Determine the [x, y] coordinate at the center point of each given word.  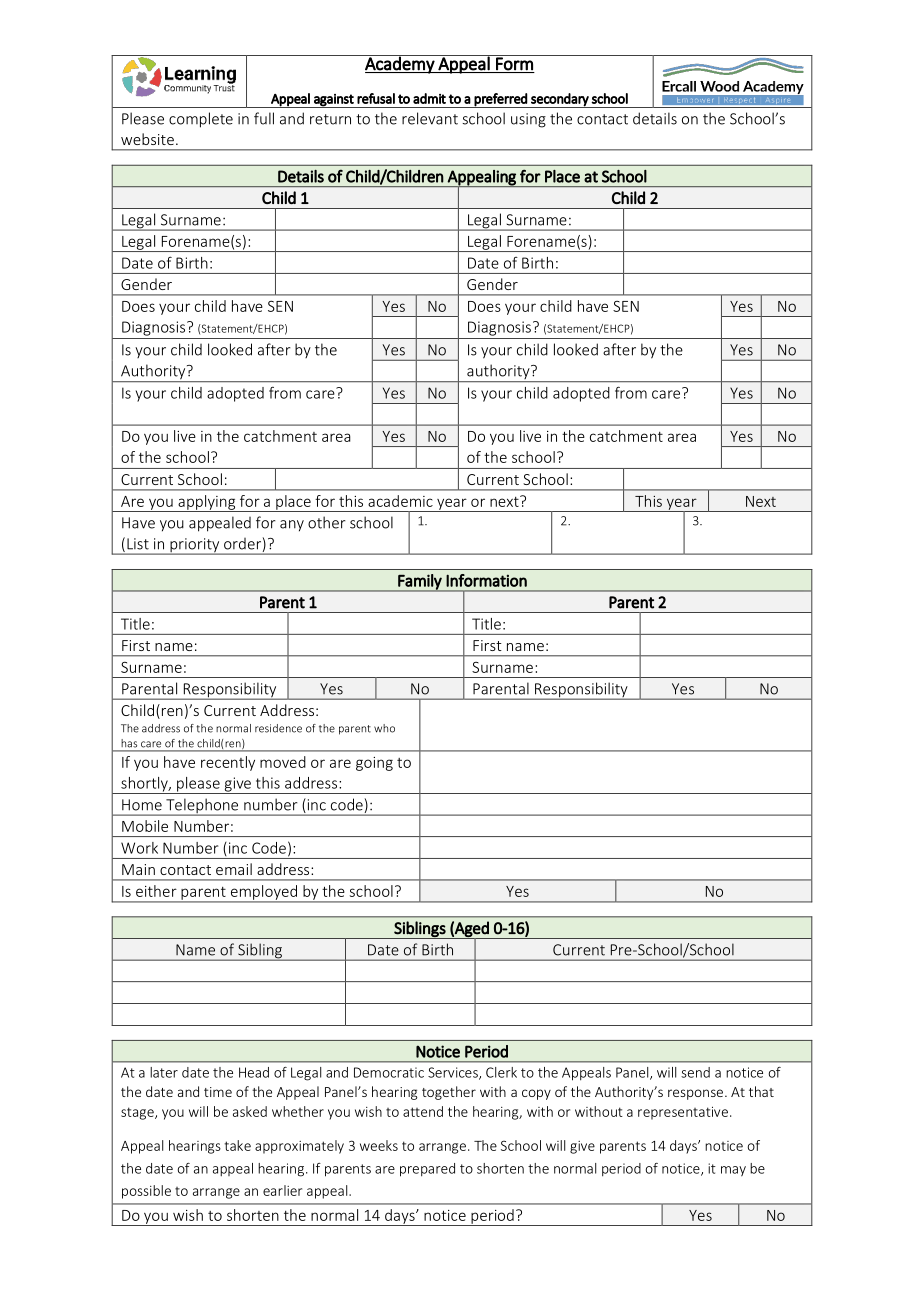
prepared [427, 1170]
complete [201, 120]
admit [429, 98]
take [237, 1145]
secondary [560, 100]
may [733, 1171]
